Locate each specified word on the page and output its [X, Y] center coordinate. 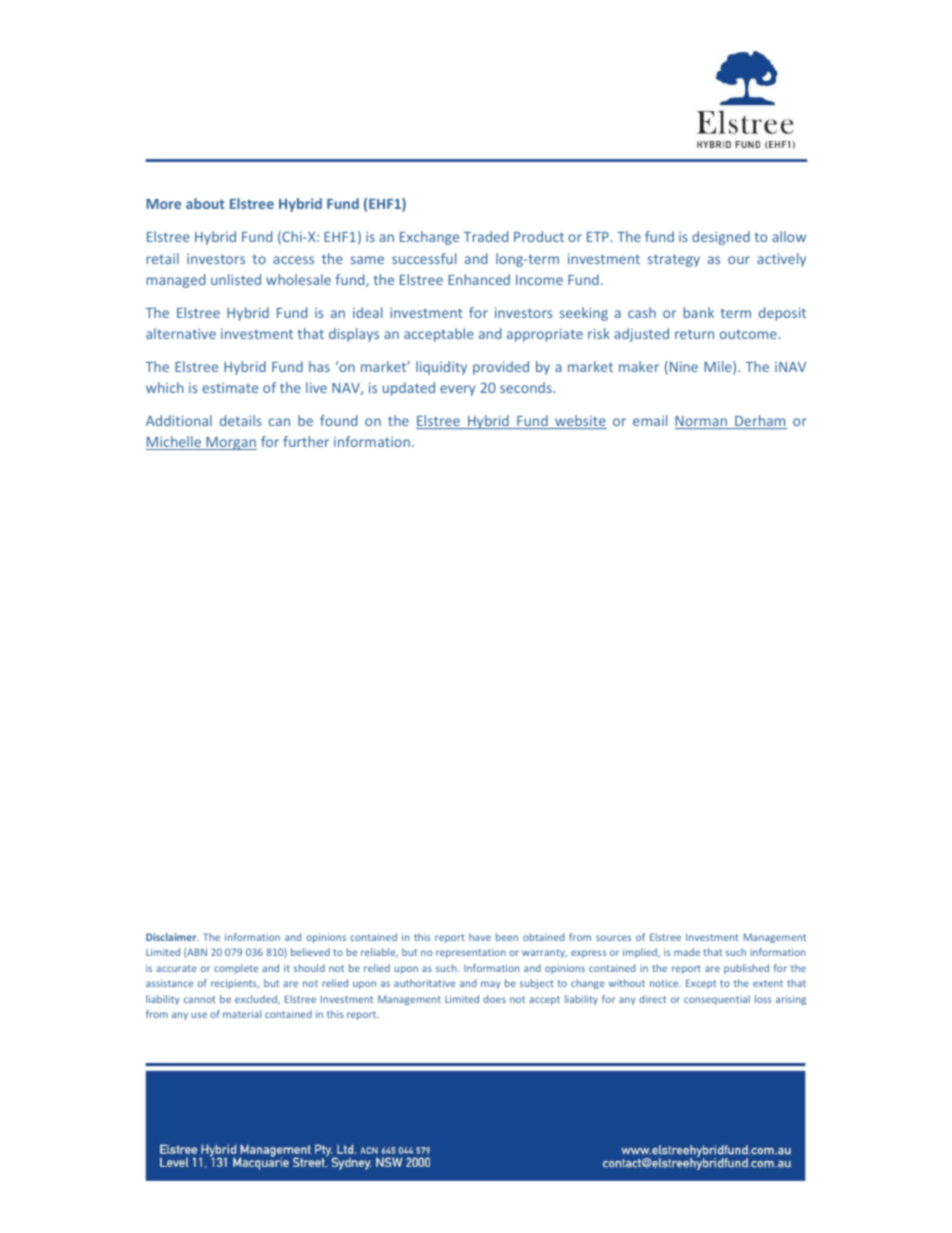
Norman [702, 422]
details [241, 420]
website [580, 422]
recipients [235, 984]
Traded [485, 236]
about [205, 203]
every [457, 390]
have [480, 937]
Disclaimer [172, 937]
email [650, 420]
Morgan [230, 443]
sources [613, 938]
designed [721, 238]
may [491, 985]
